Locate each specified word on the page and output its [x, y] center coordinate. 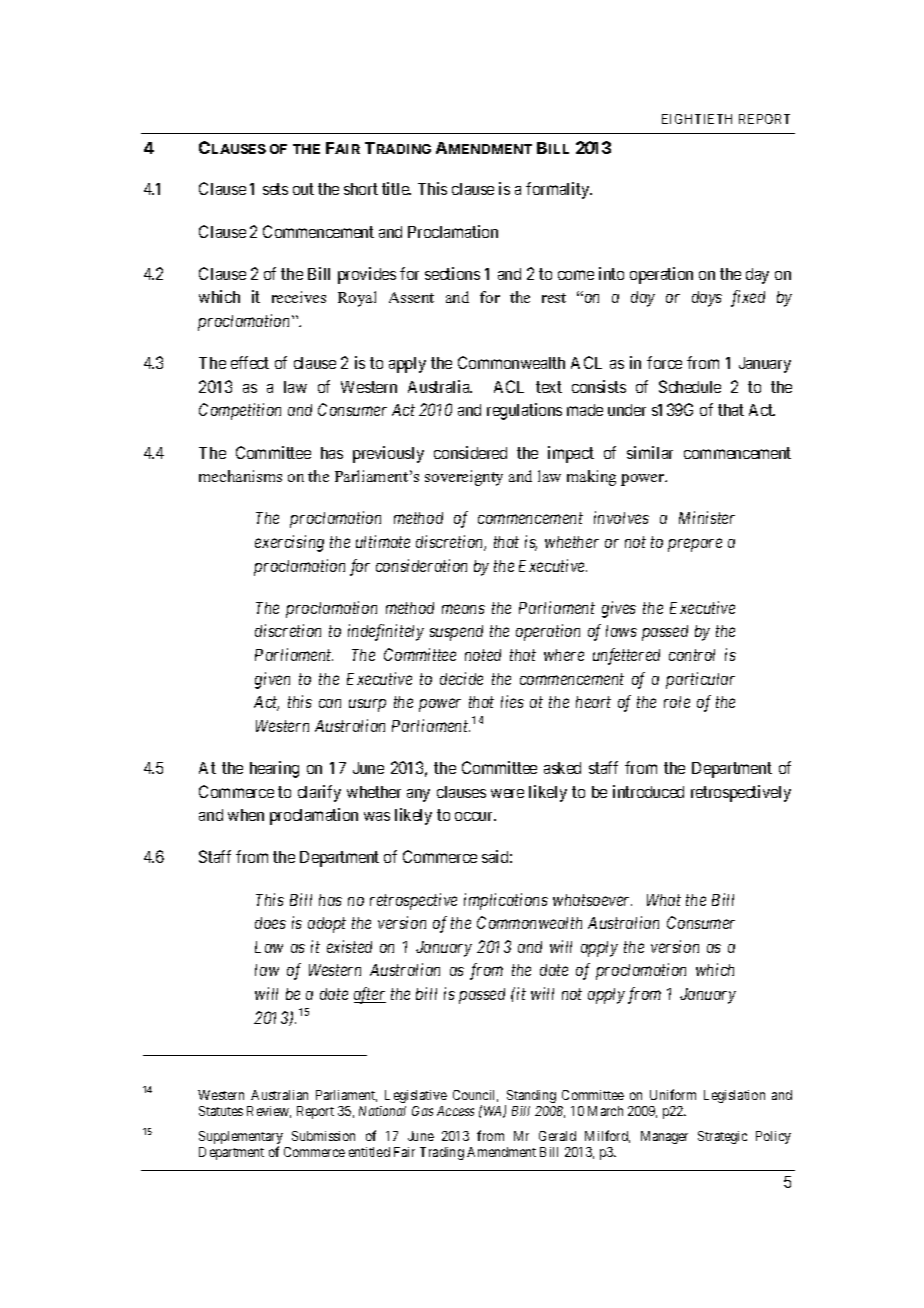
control [692, 655]
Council [475, 1096]
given [272, 680]
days [707, 299]
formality [559, 190]
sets [275, 189]
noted [483, 655]
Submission [323, 1136]
